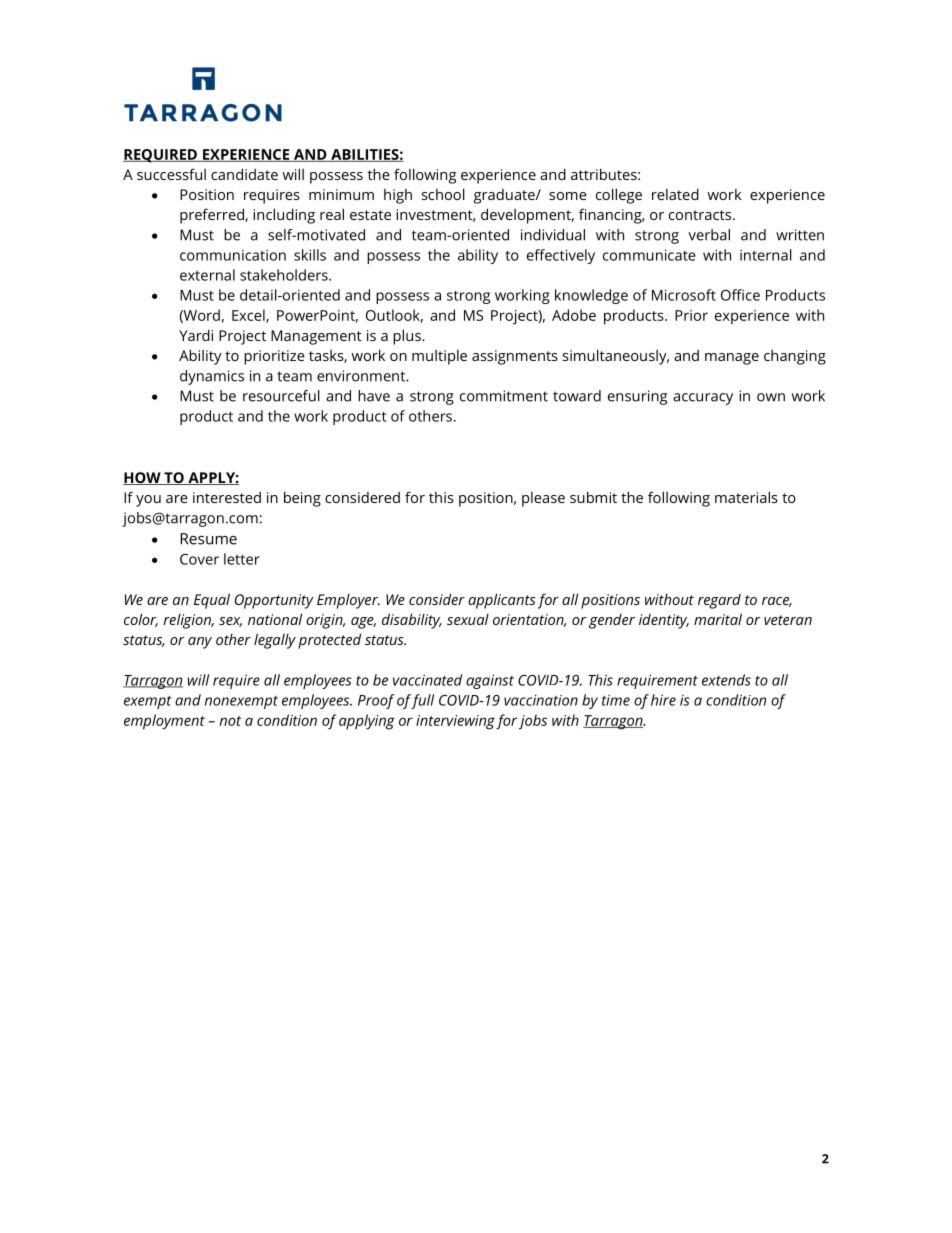 This document has height=1233, width=952. What do you see at coordinates (230, 721) in the document?
I see `not` at bounding box center [230, 721].
